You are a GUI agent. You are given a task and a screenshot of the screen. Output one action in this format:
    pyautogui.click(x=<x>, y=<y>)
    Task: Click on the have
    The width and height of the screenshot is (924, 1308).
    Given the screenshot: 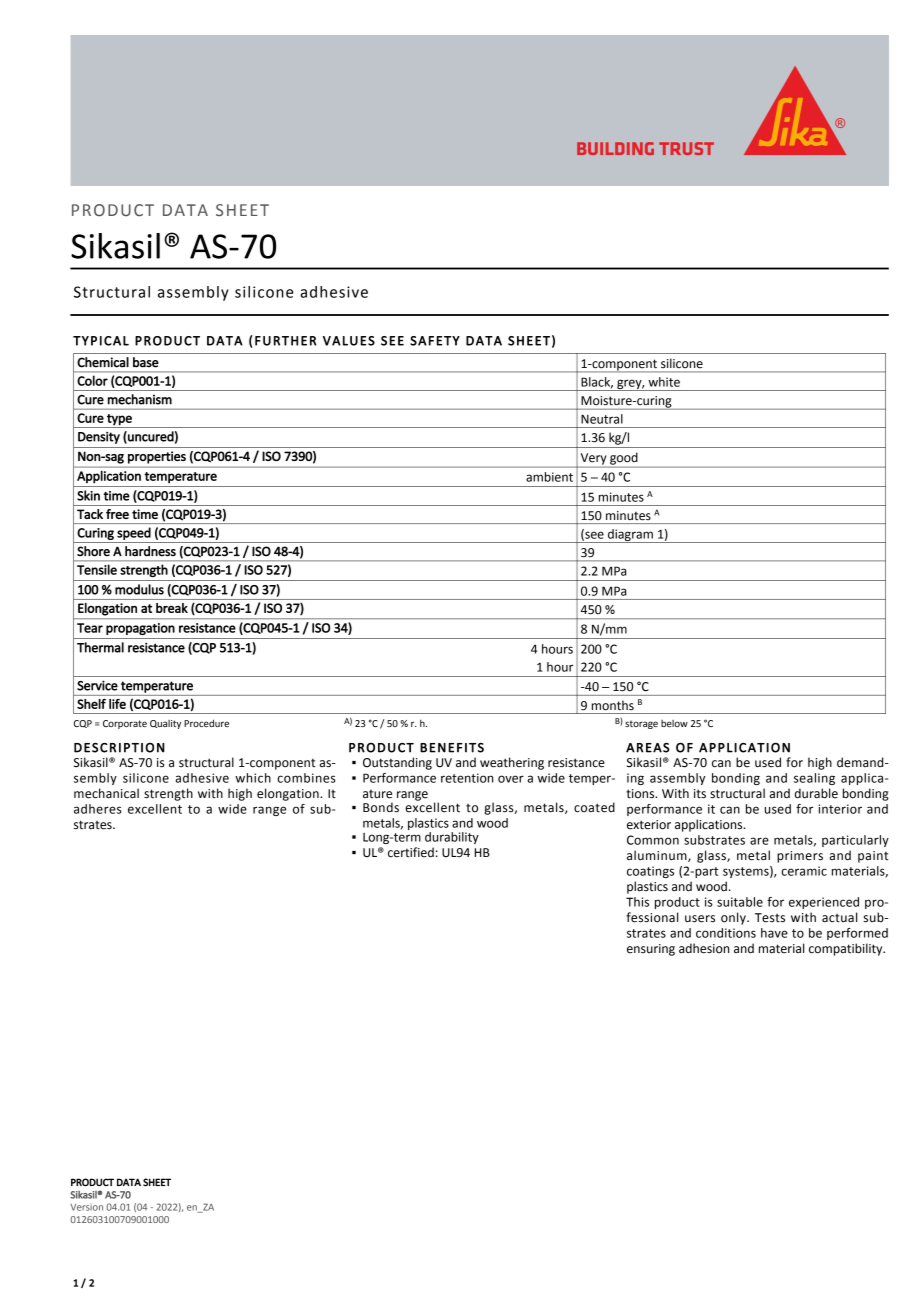 What is the action you would take?
    pyautogui.click(x=774, y=933)
